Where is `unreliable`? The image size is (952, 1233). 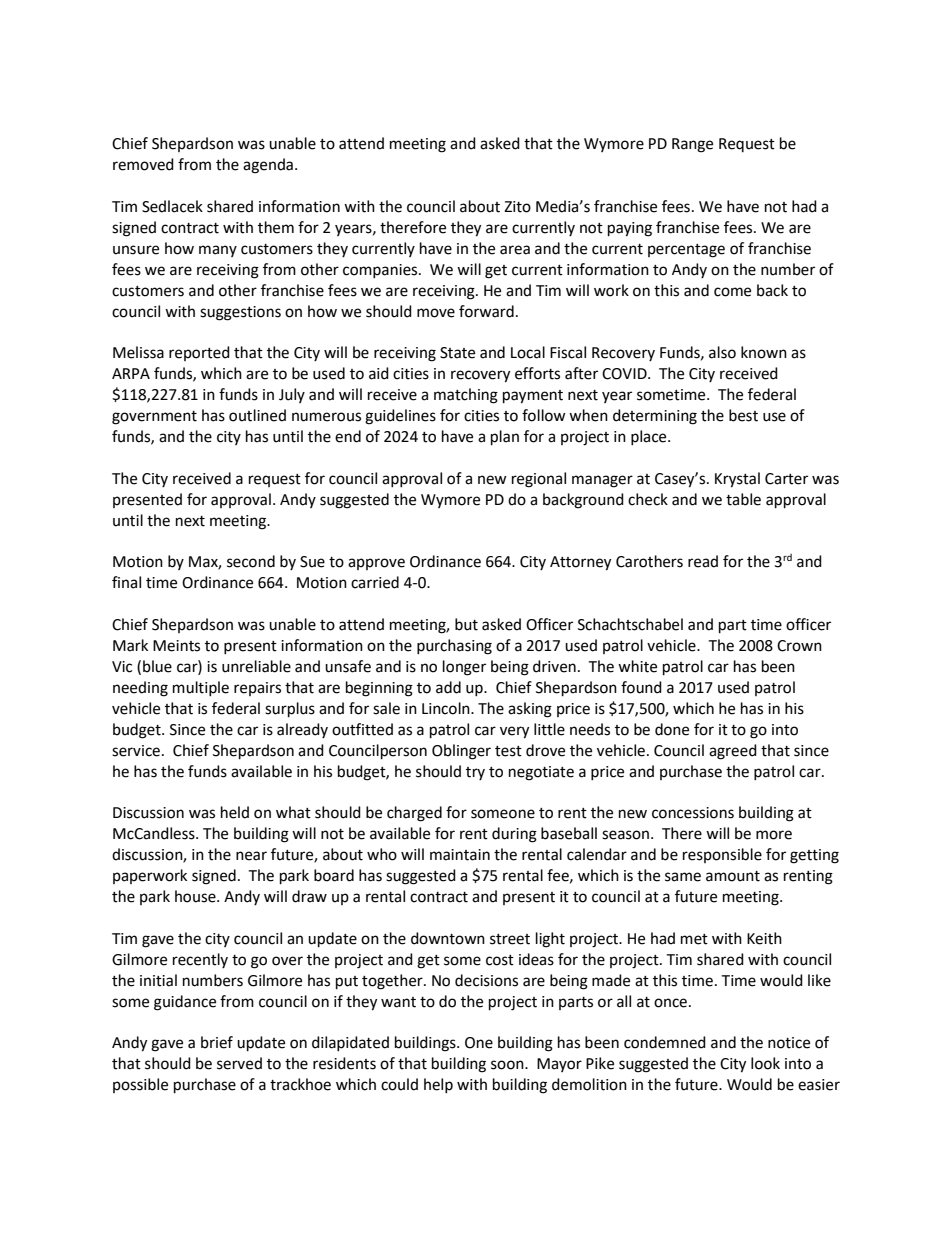
unreliable is located at coordinates (256, 666).
